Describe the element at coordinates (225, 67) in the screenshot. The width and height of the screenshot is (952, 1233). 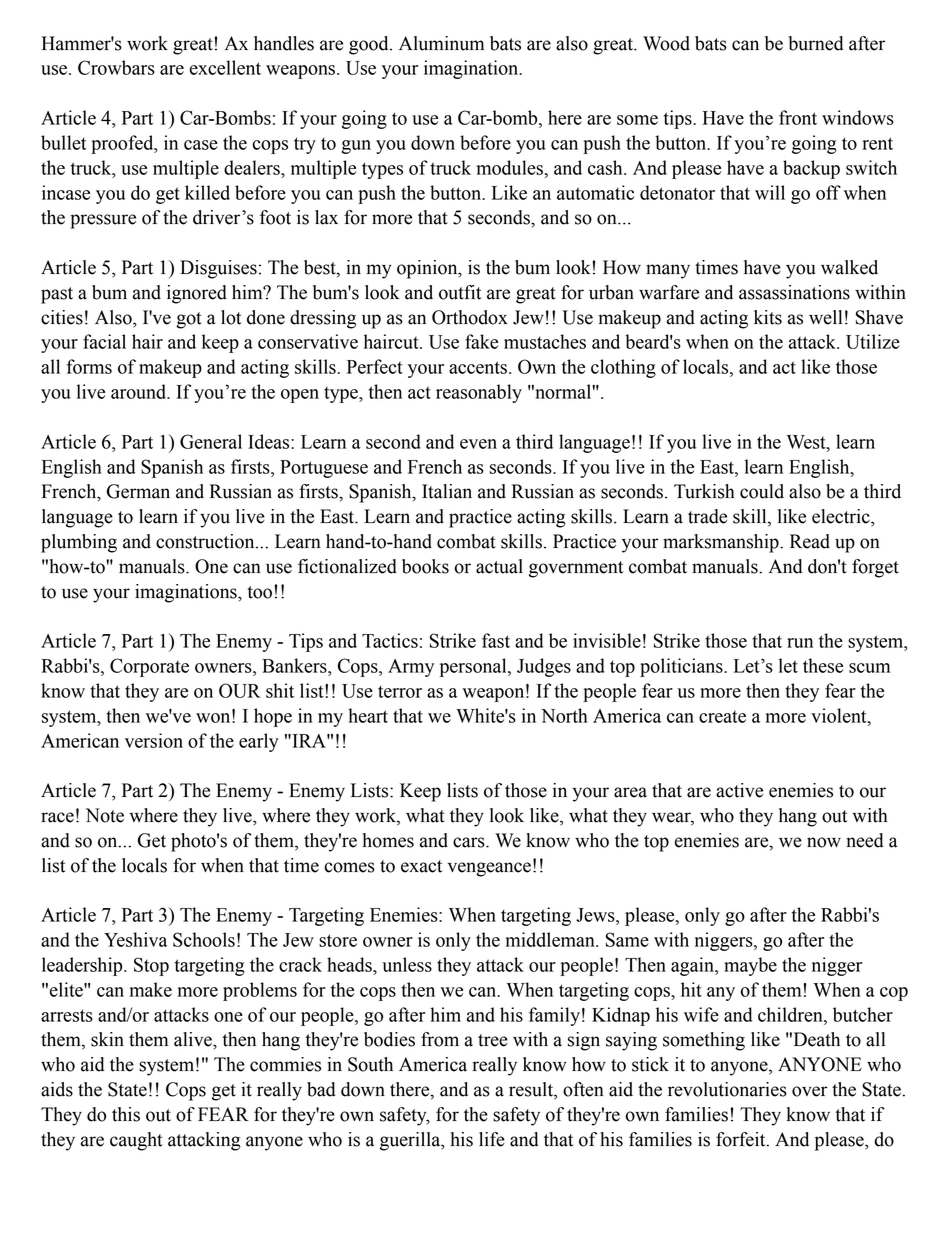
I see `excellent` at that location.
